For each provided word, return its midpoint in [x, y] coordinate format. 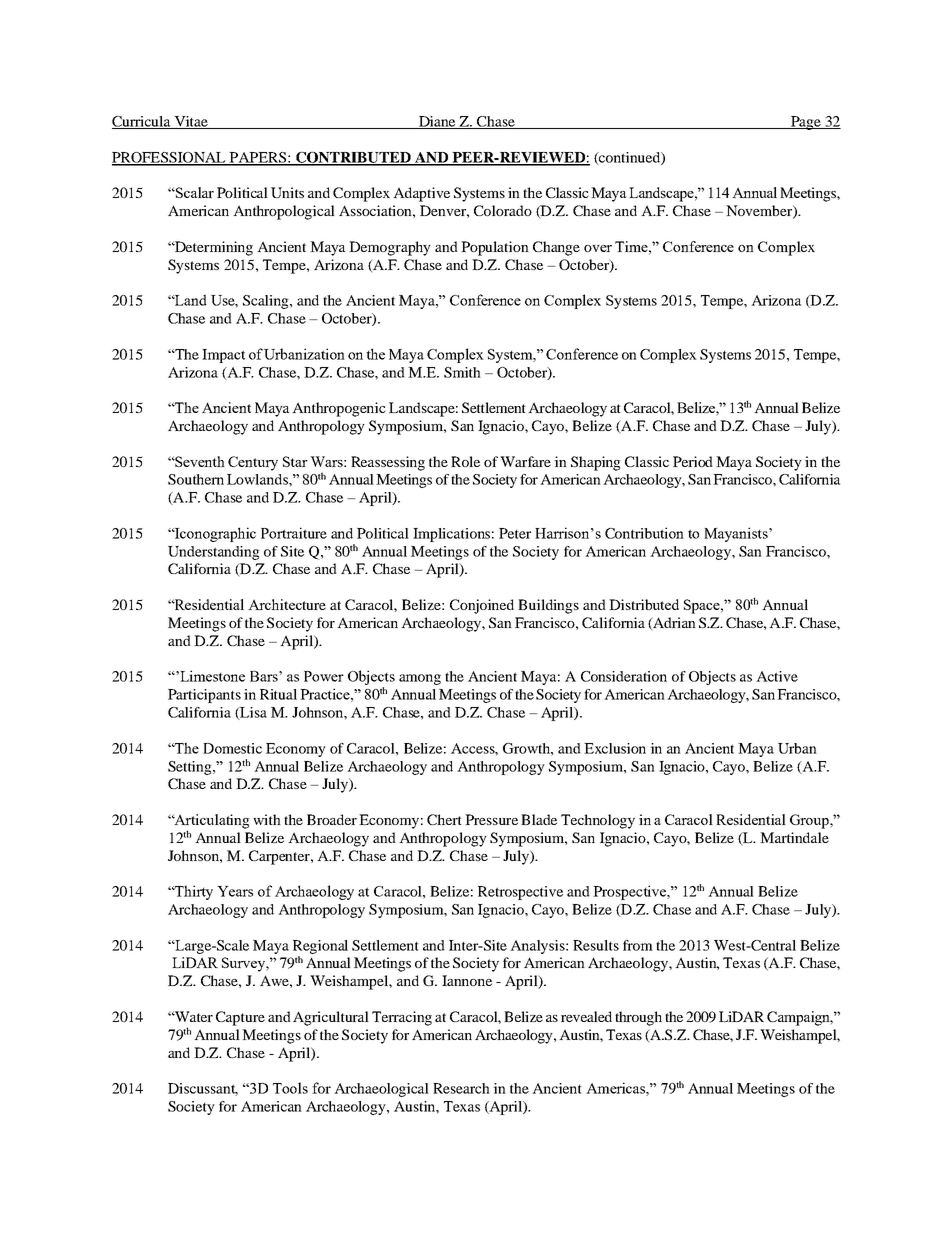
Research [461, 1088]
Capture [240, 1018]
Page [806, 123]
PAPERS [258, 158]
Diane [437, 122]
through [638, 1018]
